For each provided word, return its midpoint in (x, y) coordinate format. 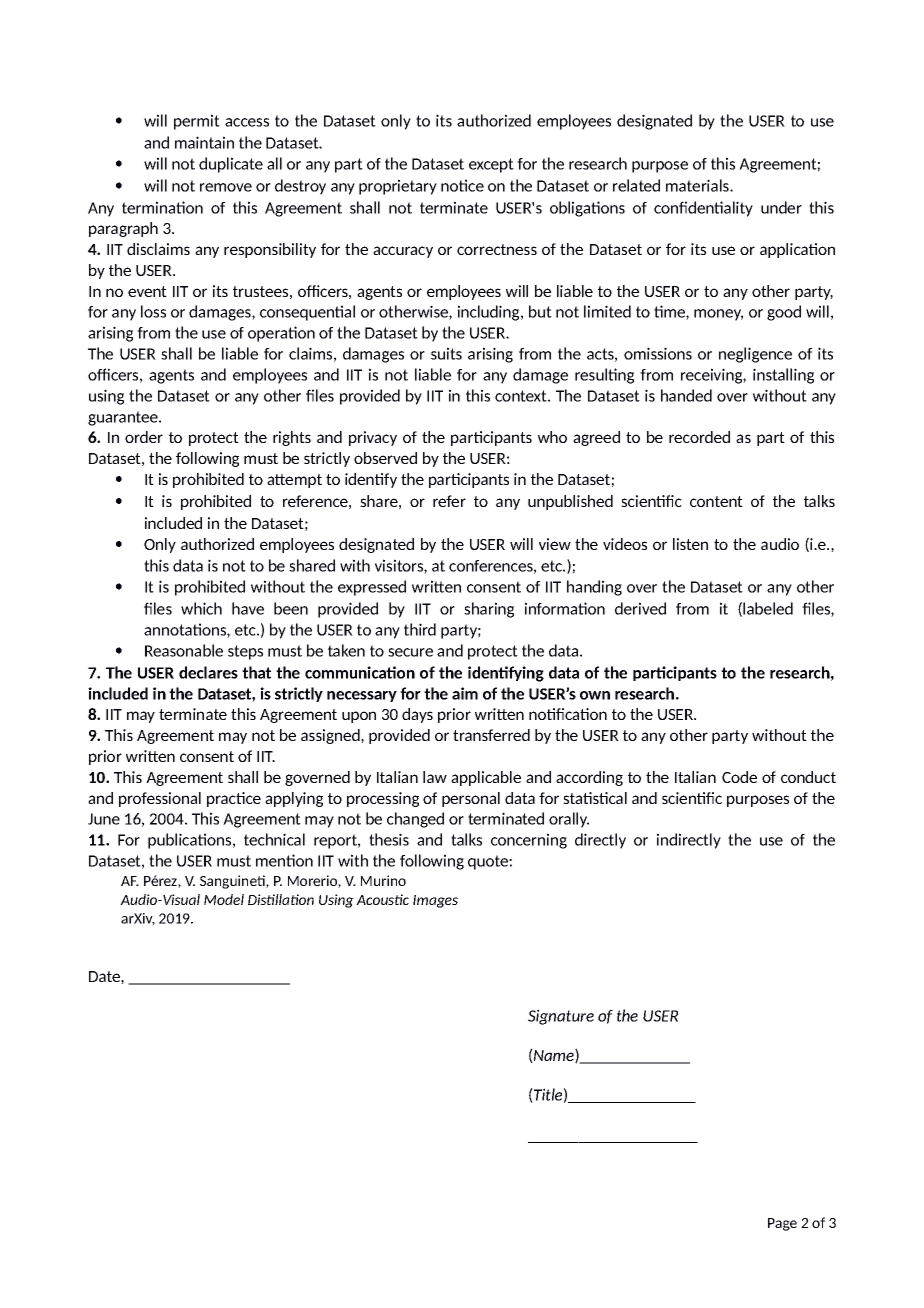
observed (385, 458)
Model (224, 899)
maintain (204, 142)
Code (739, 777)
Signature (561, 1017)
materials (698, 185)
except (491, 165)
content (716, 501)
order (144, 437)
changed (415, 820)
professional (160, 799)
